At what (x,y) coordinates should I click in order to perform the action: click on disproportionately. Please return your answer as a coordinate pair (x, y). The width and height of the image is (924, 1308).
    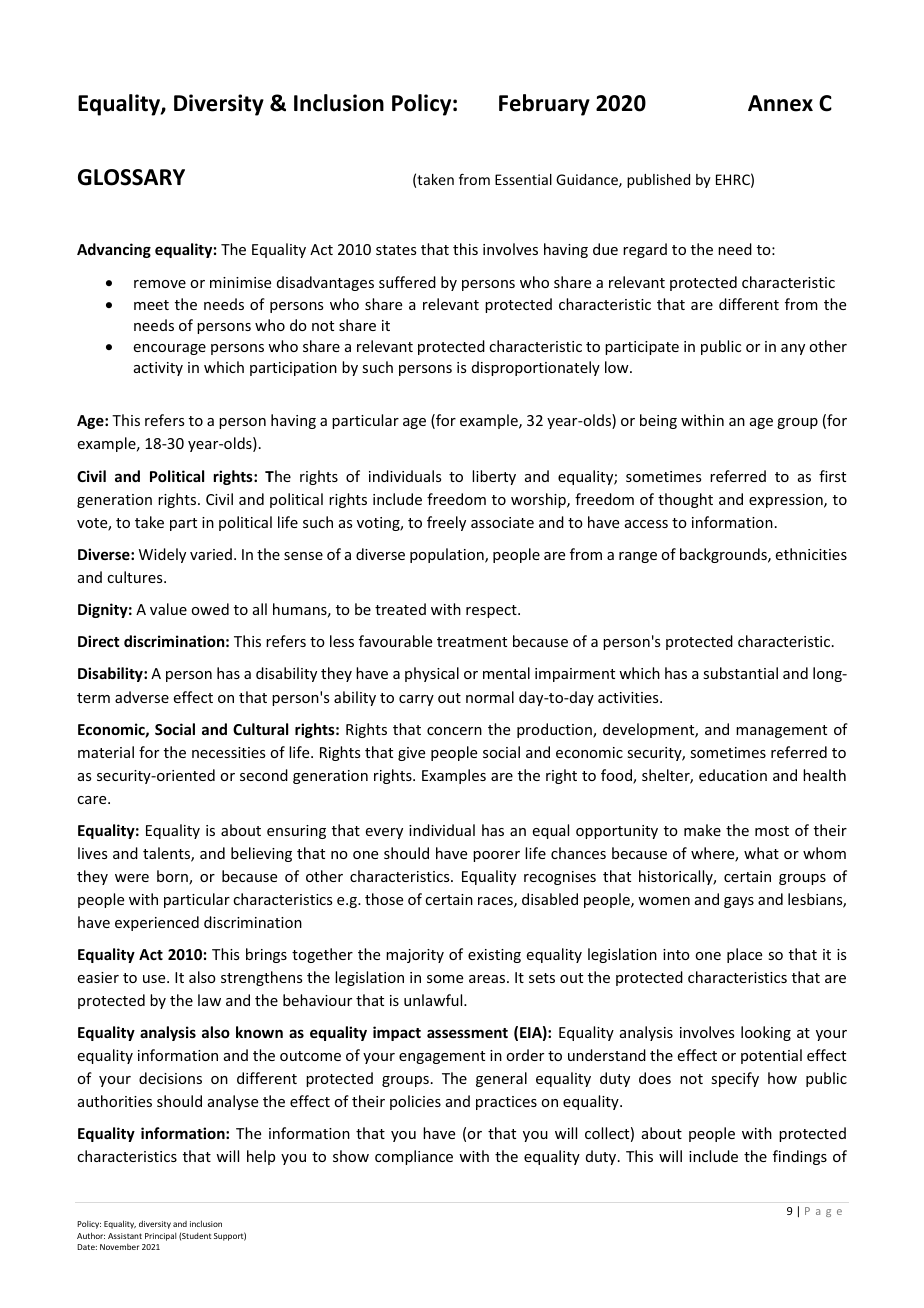
    Looking at the image, I should click on (536, 368).
